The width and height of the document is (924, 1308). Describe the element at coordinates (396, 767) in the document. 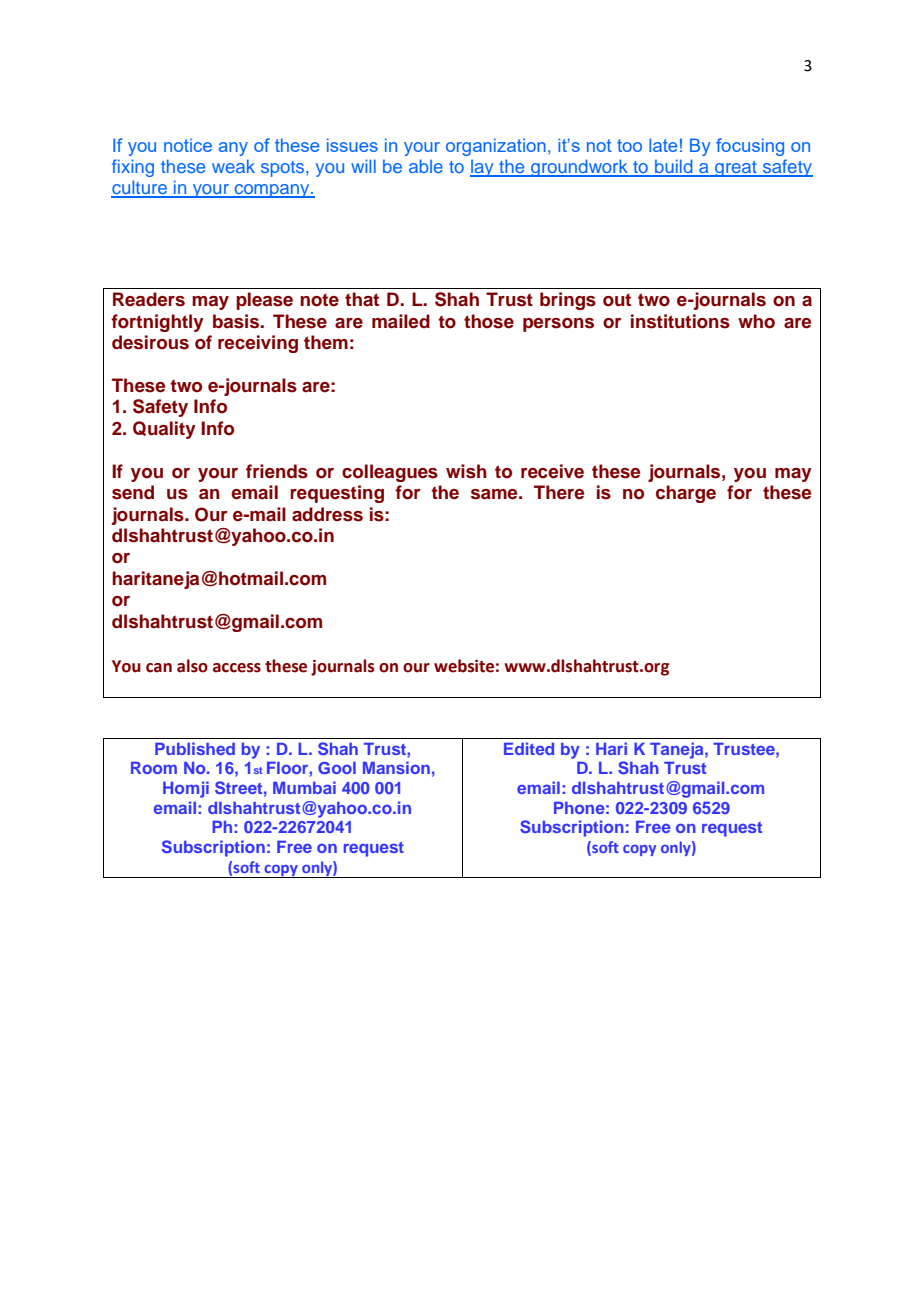

I see `Mansion` at that location.
